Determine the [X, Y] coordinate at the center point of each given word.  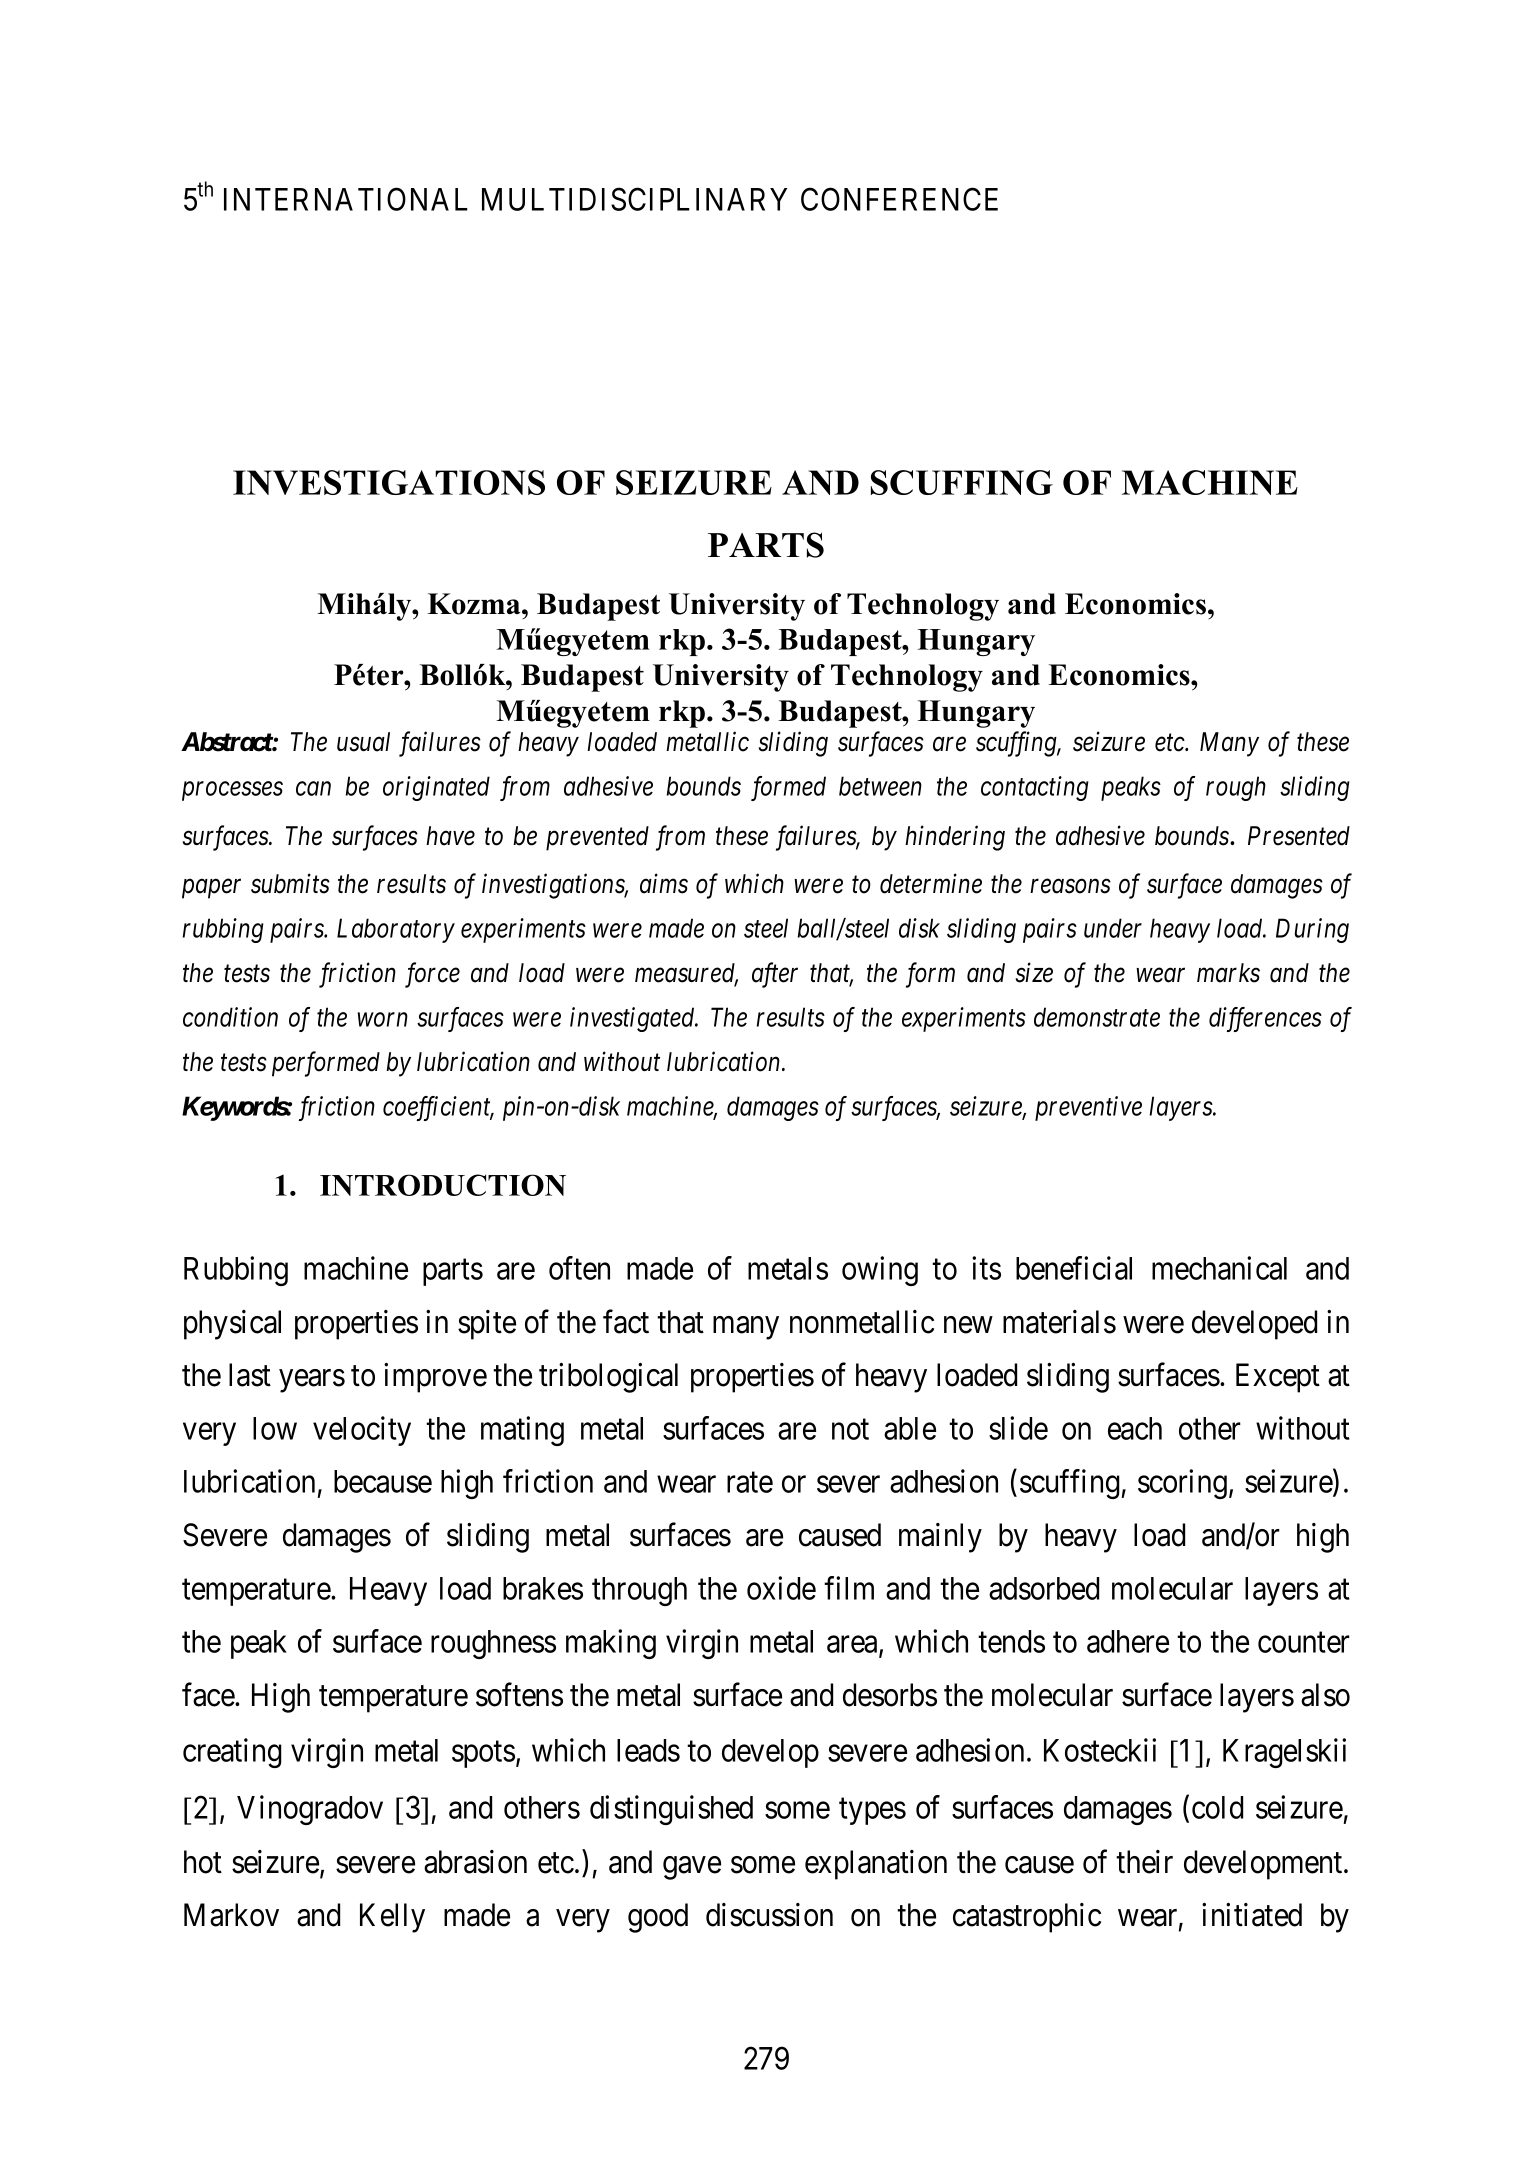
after [775, 975]
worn [383, 1020]
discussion [769, 1915]
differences [1265, 1019]
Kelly [392, 1918]
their [1144, 1862]
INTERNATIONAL [346, 199]
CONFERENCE [899, 199]
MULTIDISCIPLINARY [634, 199]
